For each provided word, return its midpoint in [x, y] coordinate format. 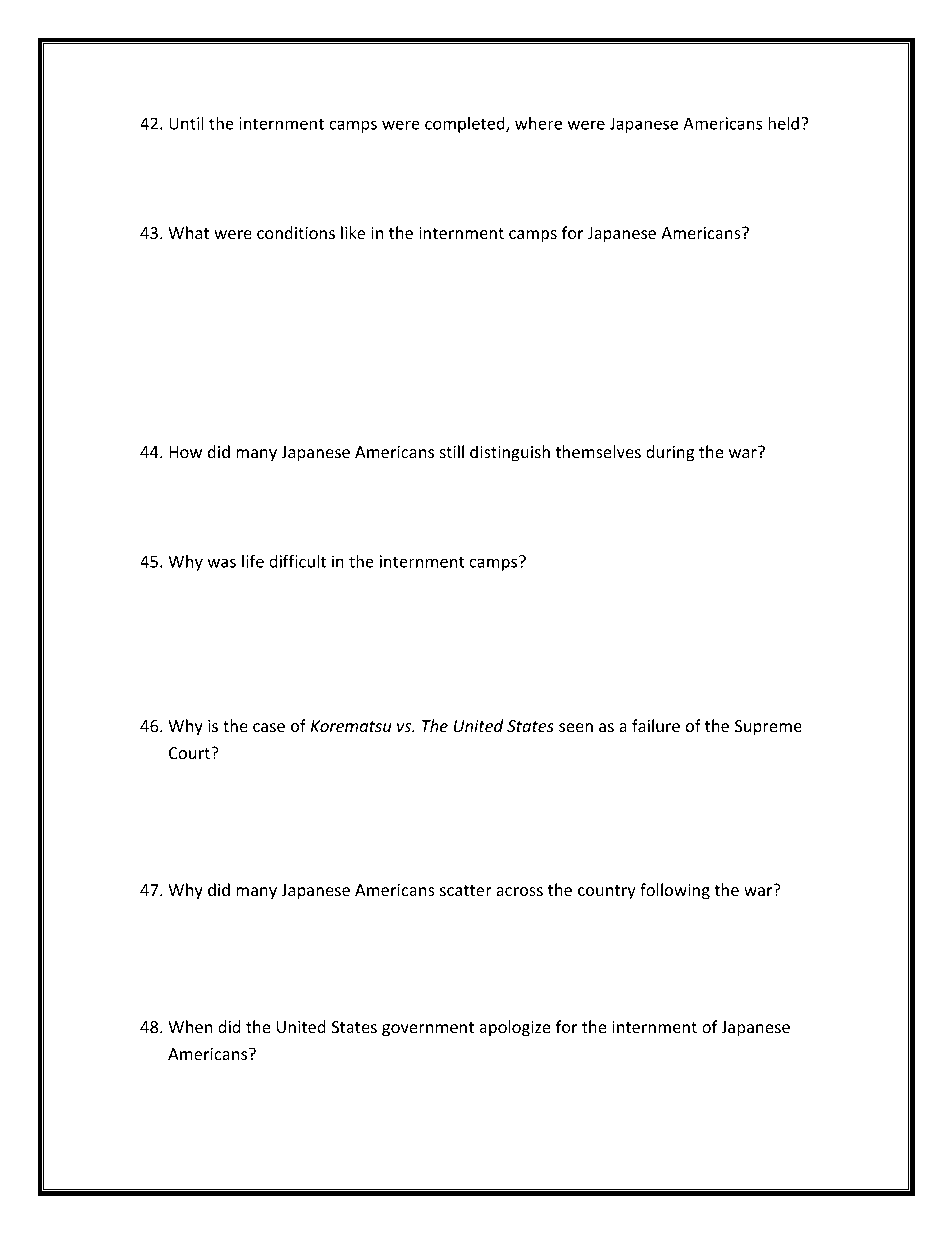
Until [186, 123]
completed [466, 125]
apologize [515, 1028]
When [190, 1026]
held [783, 123]
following [675, 891]
